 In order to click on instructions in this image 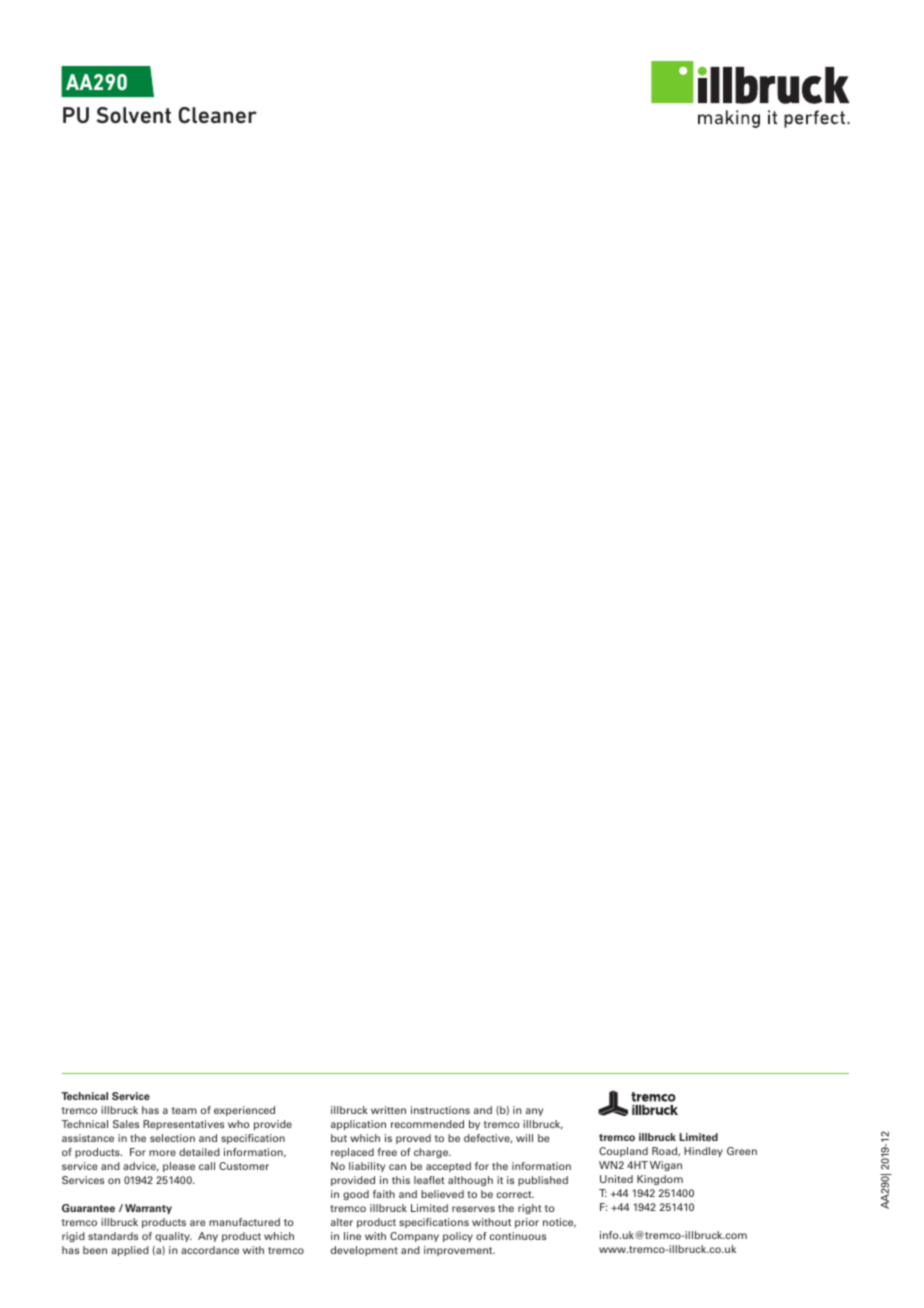, I will do `click(440, 1110)`.
